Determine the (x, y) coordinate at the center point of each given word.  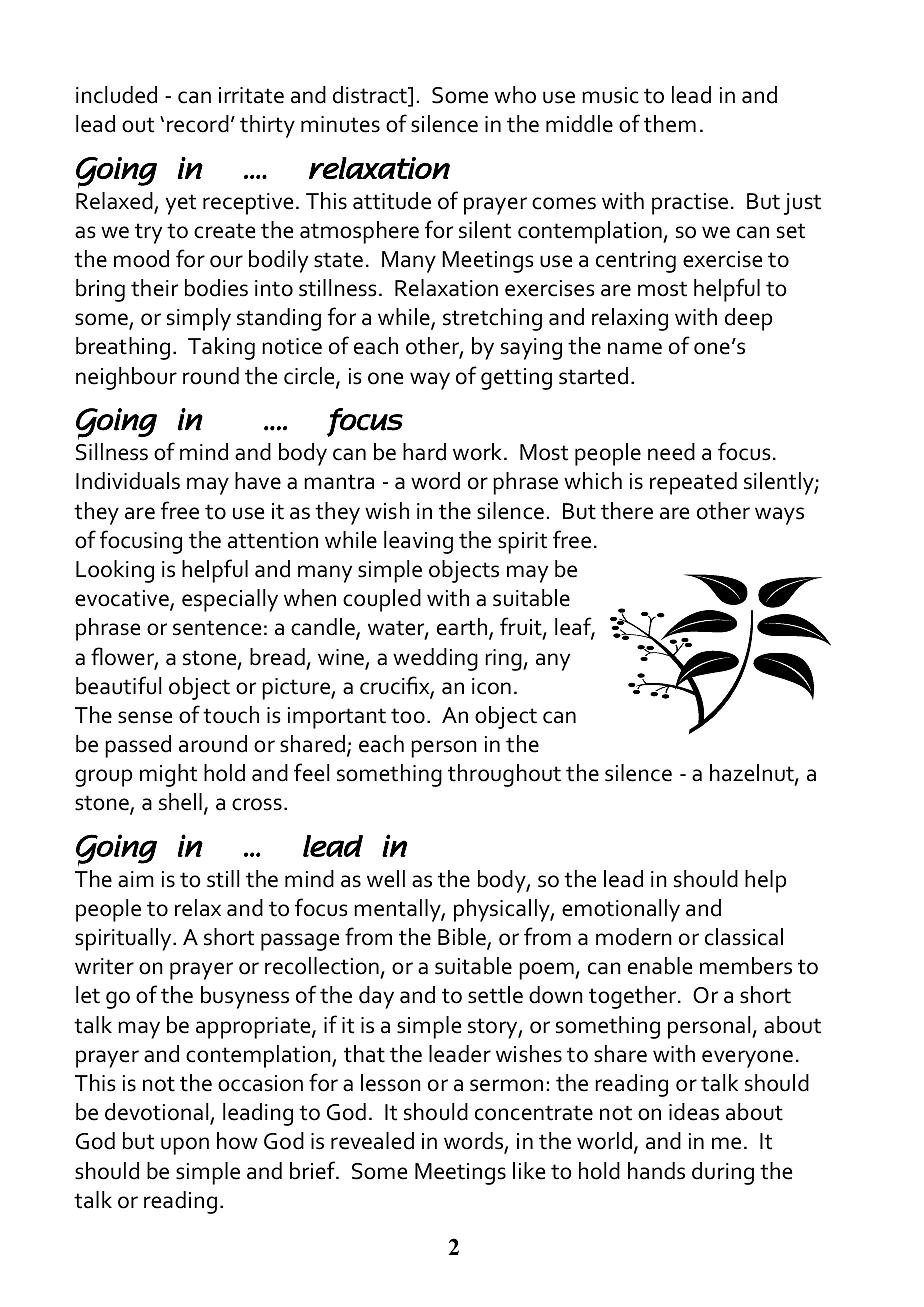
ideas (694, 1112)
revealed (372, 1141)
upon (185, 1146)
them (670, 124)
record (198, 124)
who (515, 95)
